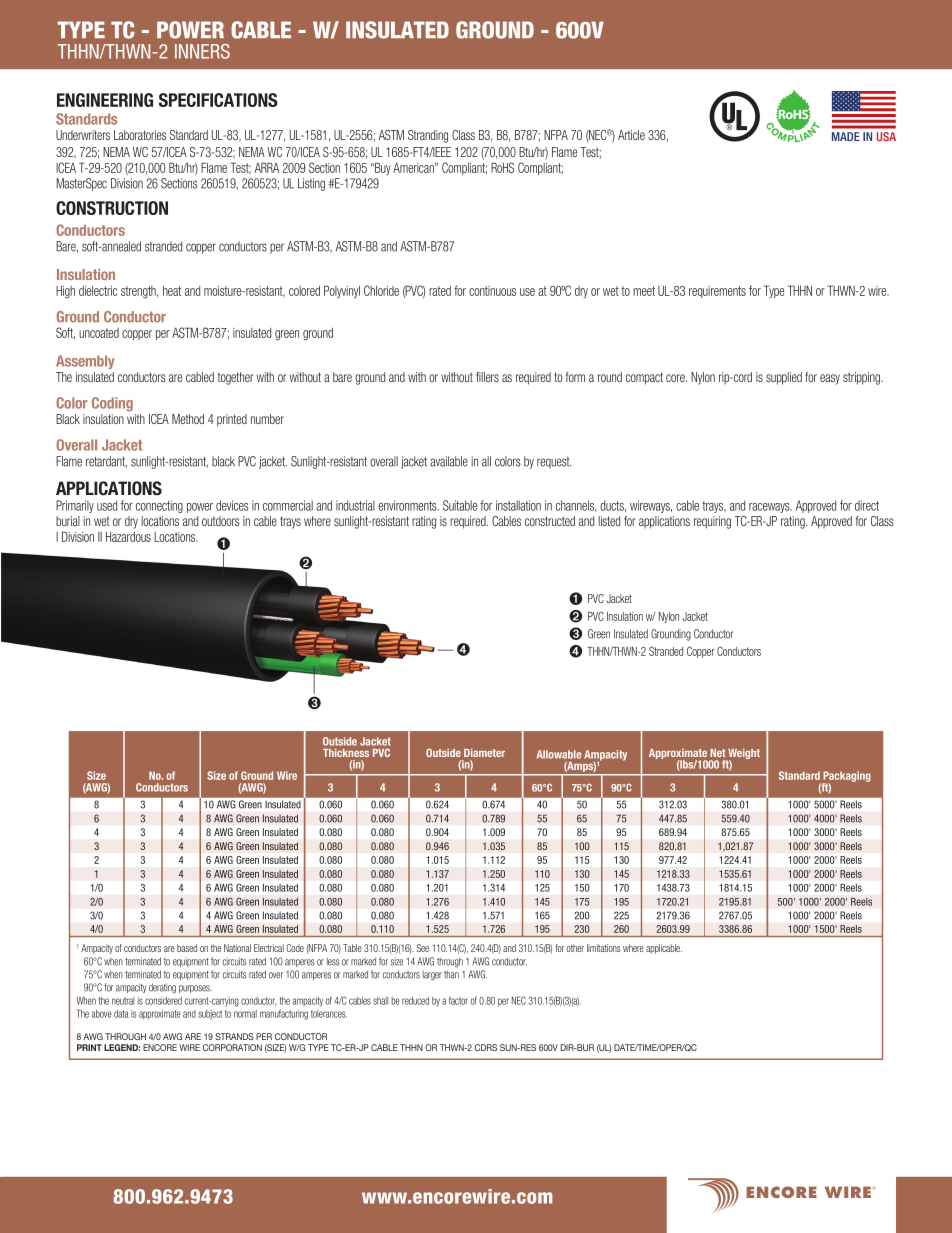  What do you see at coordinates (140, 135) in the page?
I see `Laboratories` at bounding box center [140, 135].
